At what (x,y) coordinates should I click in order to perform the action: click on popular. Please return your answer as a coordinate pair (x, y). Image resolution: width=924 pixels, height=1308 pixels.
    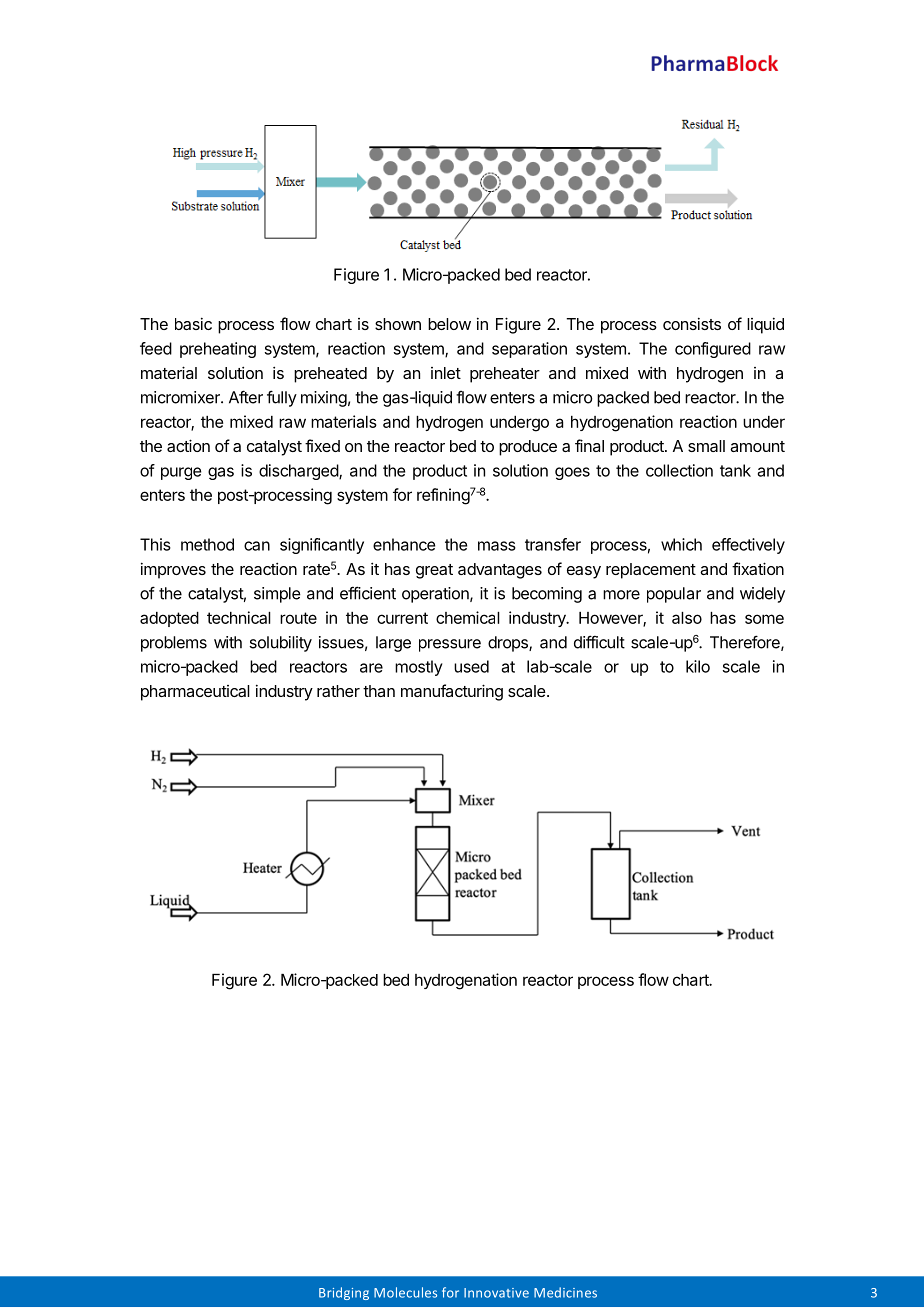
    Looking at the image, I should click on (674, 595).
